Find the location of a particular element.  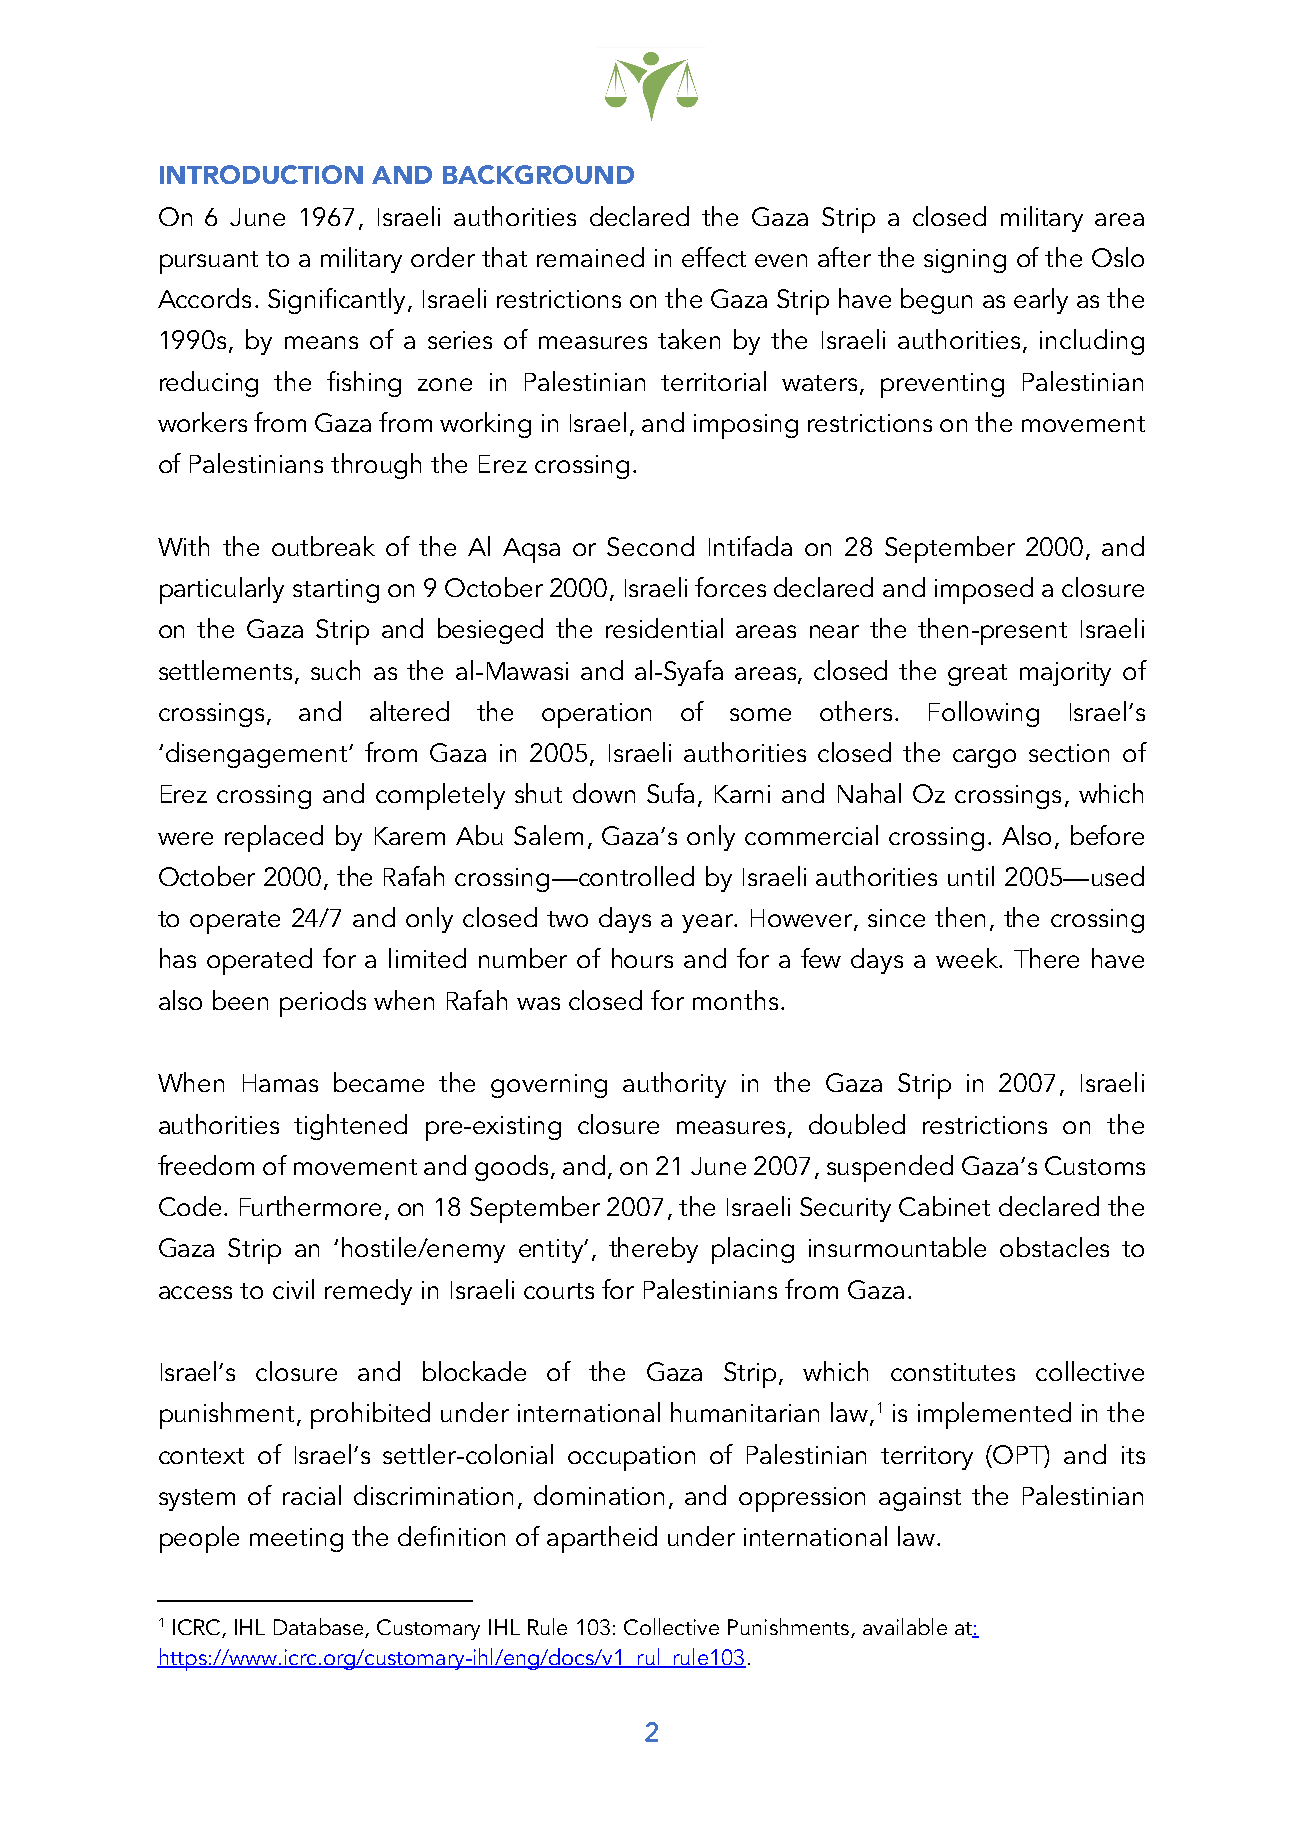

disengagement is located at coordinates (258, 755).
